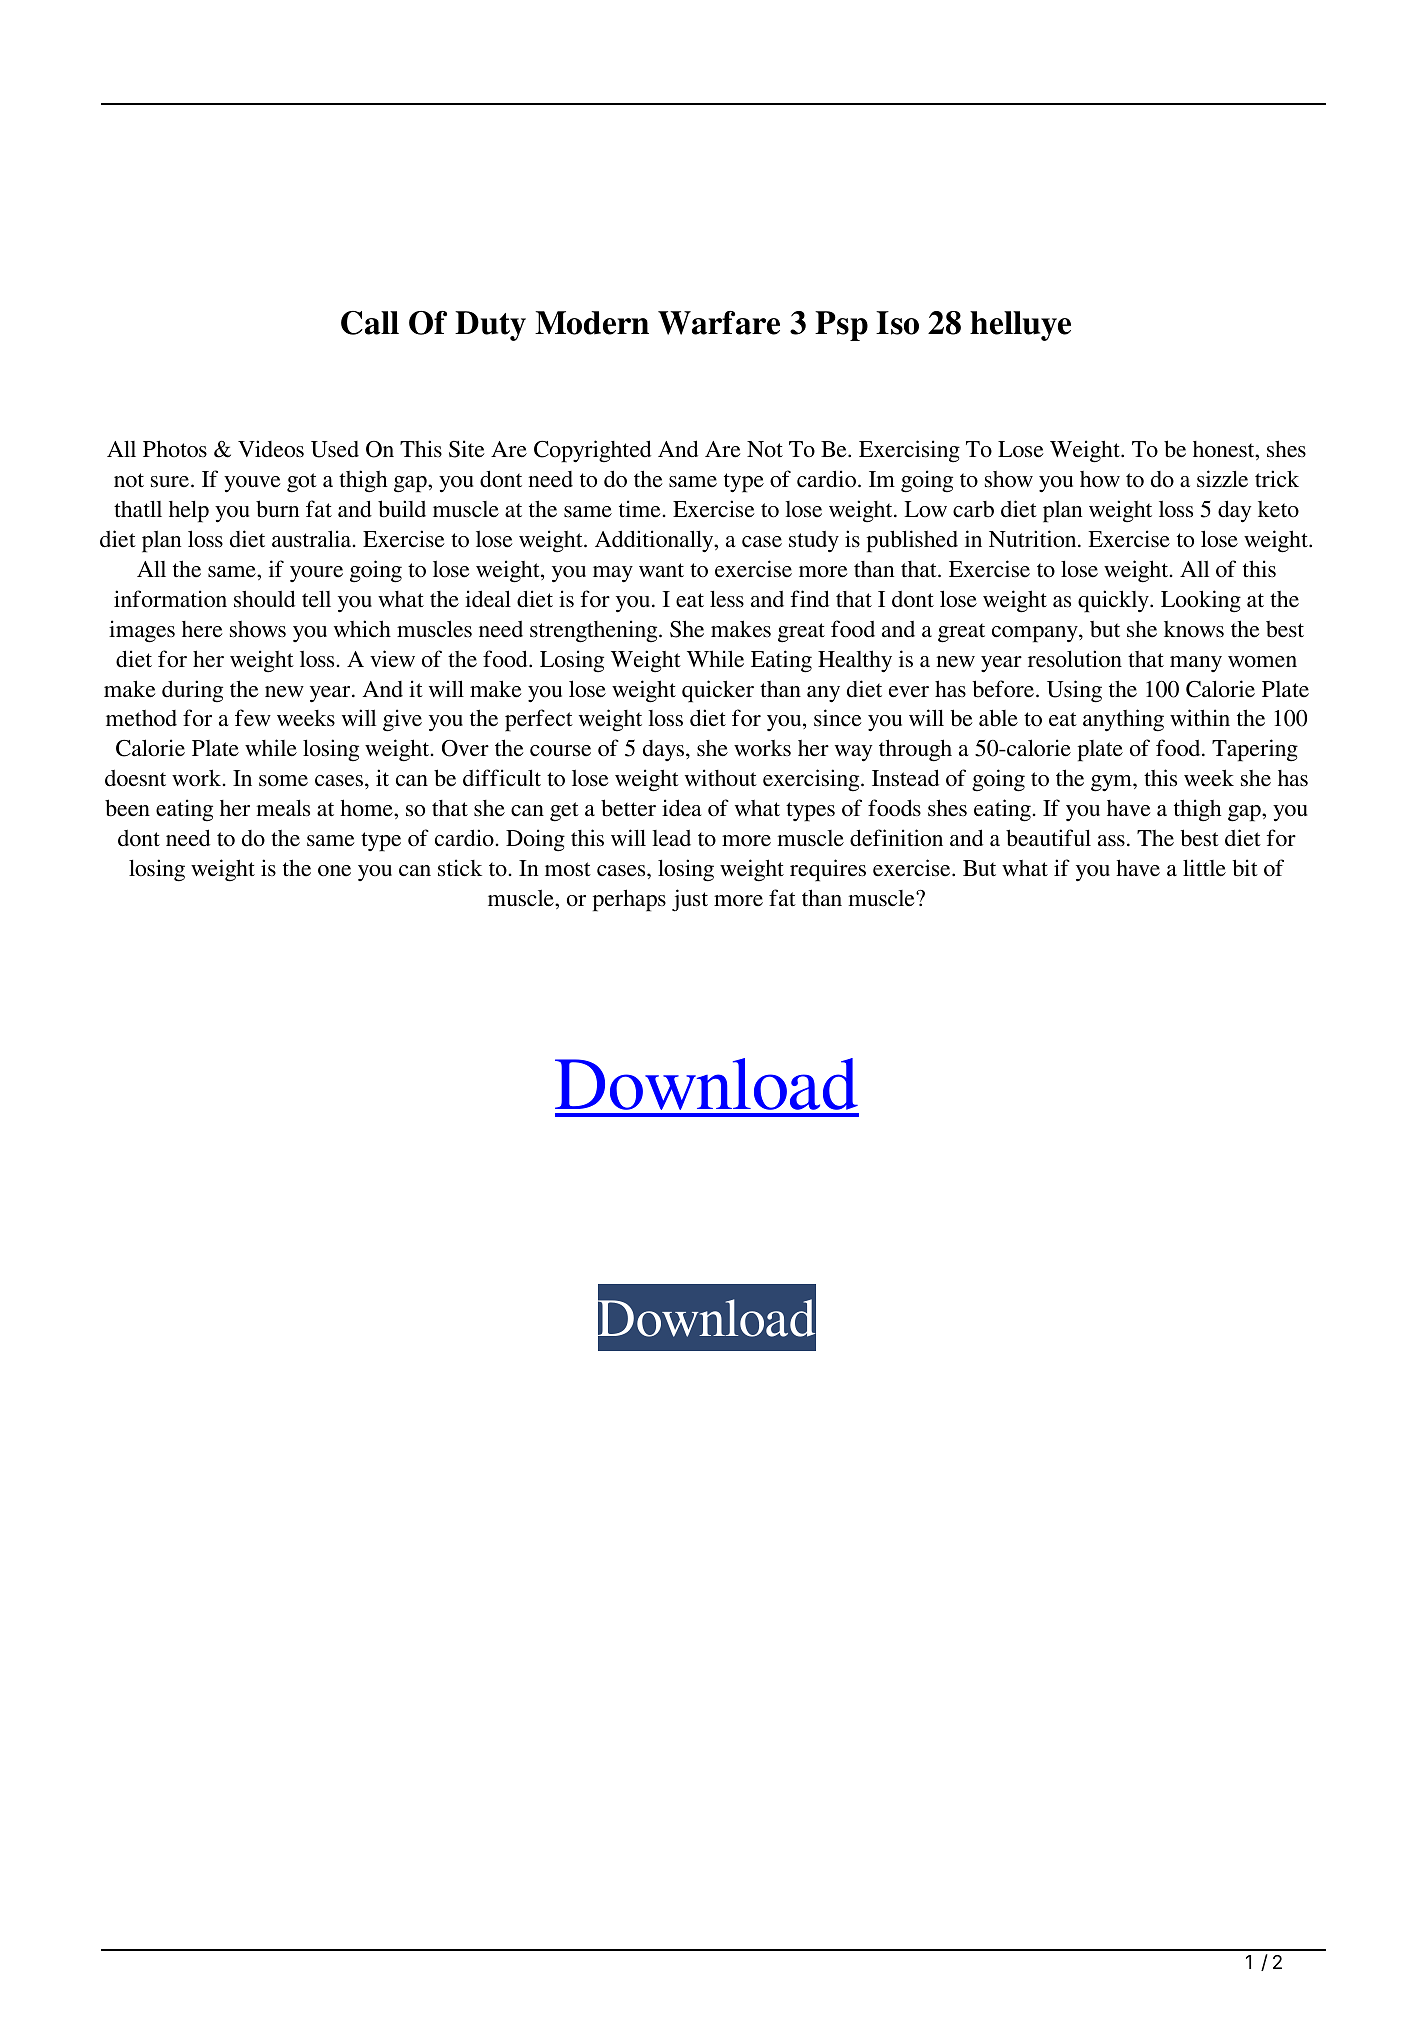 The height and width of the screenshot is (2018, 1427). Describe the element at coordinates (897, 323) in the screenshot. I see `Iso` at that location.
